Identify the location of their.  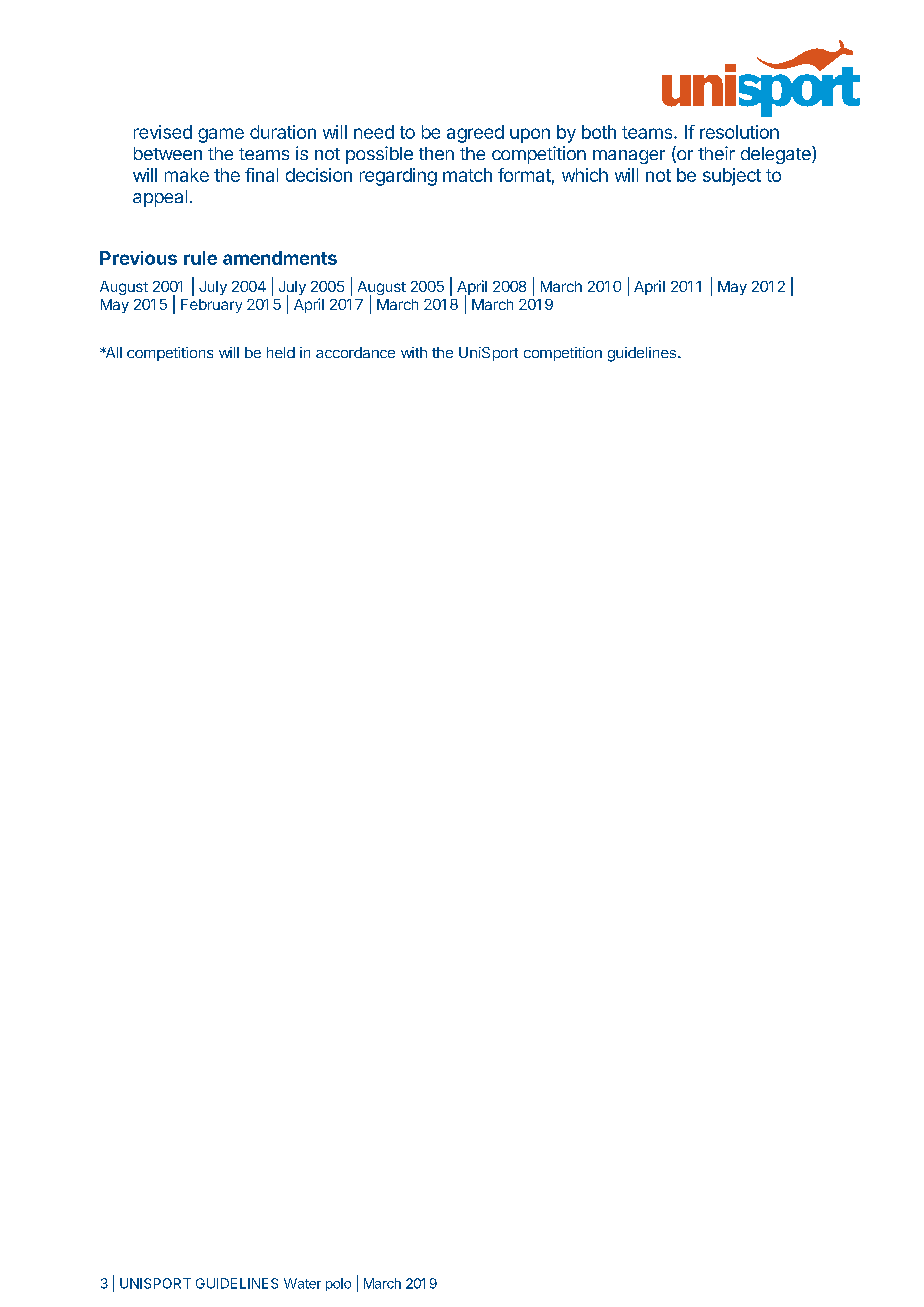
(716, 153).
